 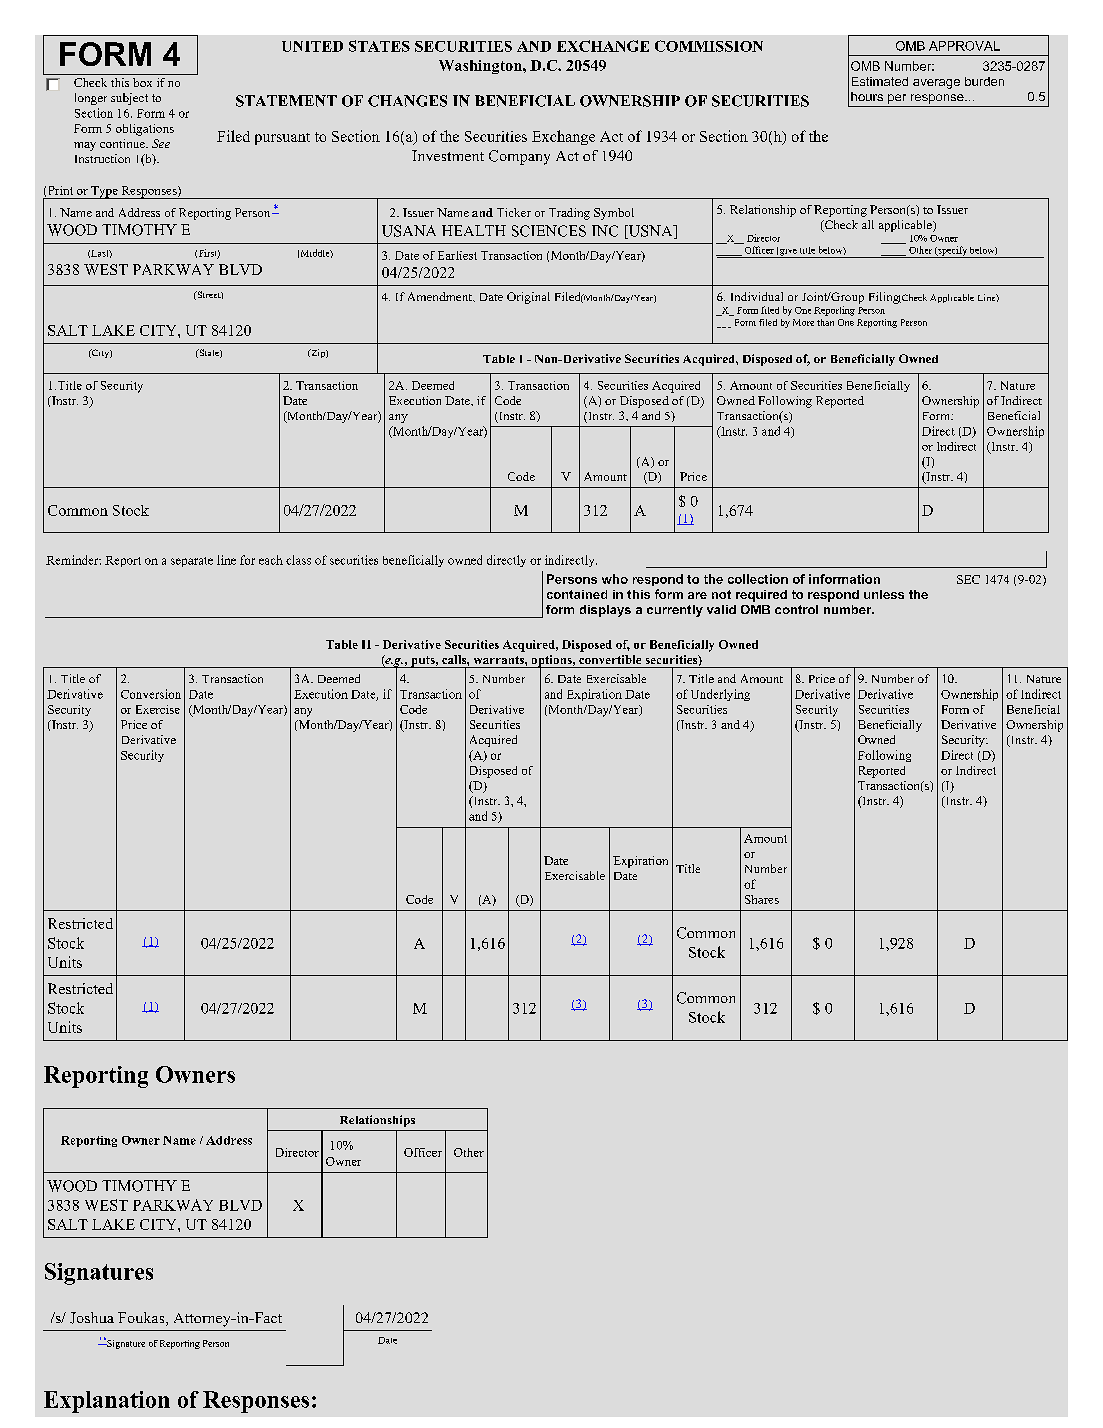 I want to click on Underlying, so click(x=720, y=695).
